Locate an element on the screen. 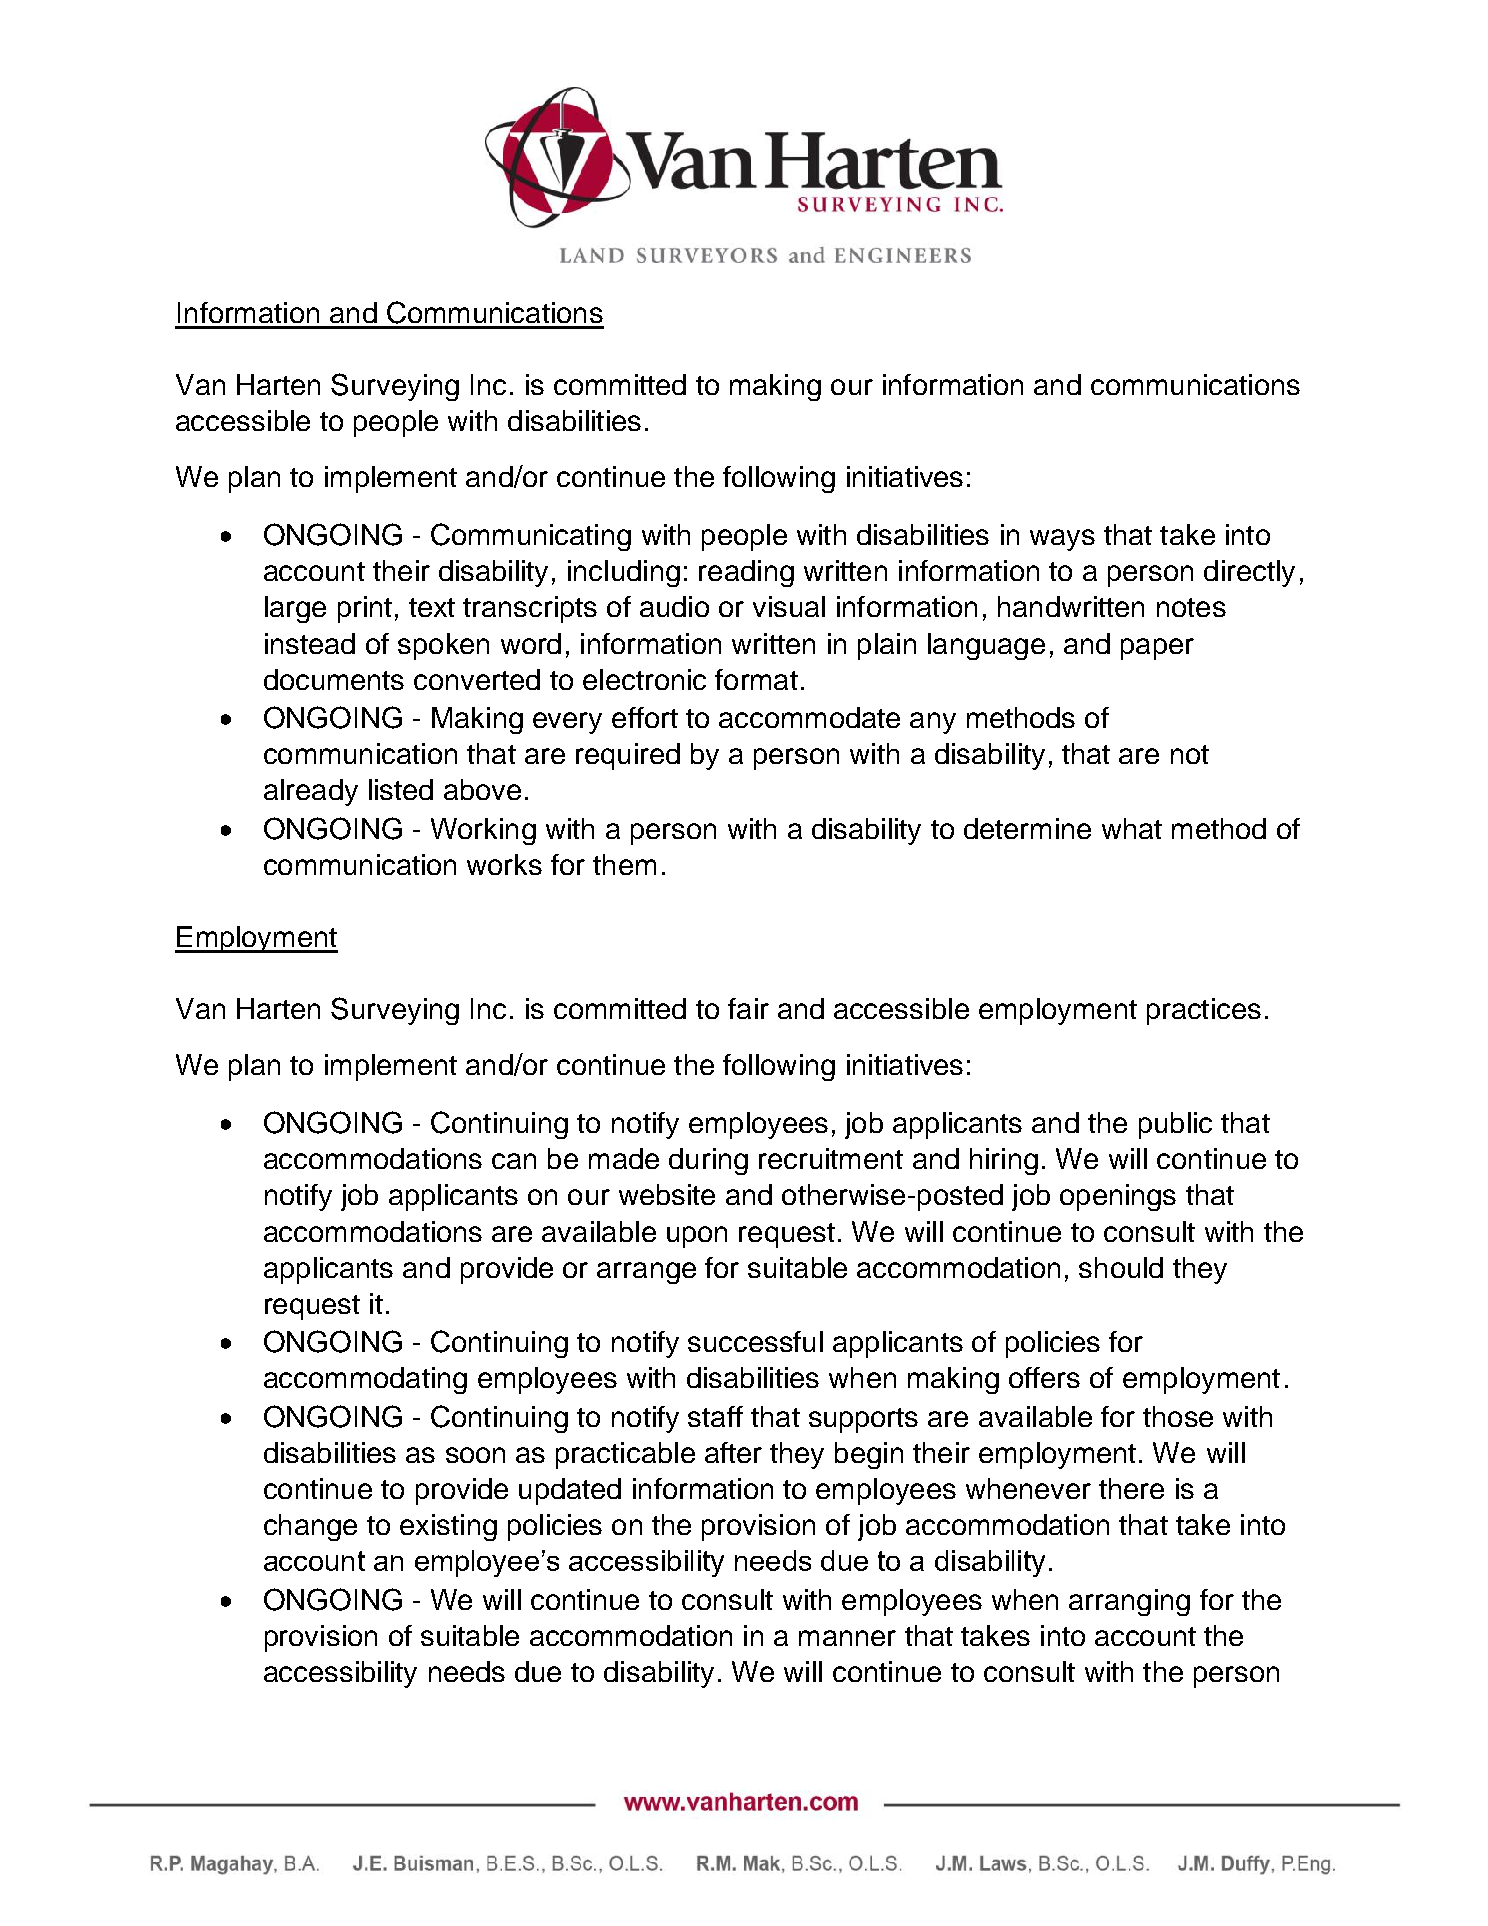 The height and width of the screenshot is (1926, 1488). arranging is located at coordinates (1129, 1602).
